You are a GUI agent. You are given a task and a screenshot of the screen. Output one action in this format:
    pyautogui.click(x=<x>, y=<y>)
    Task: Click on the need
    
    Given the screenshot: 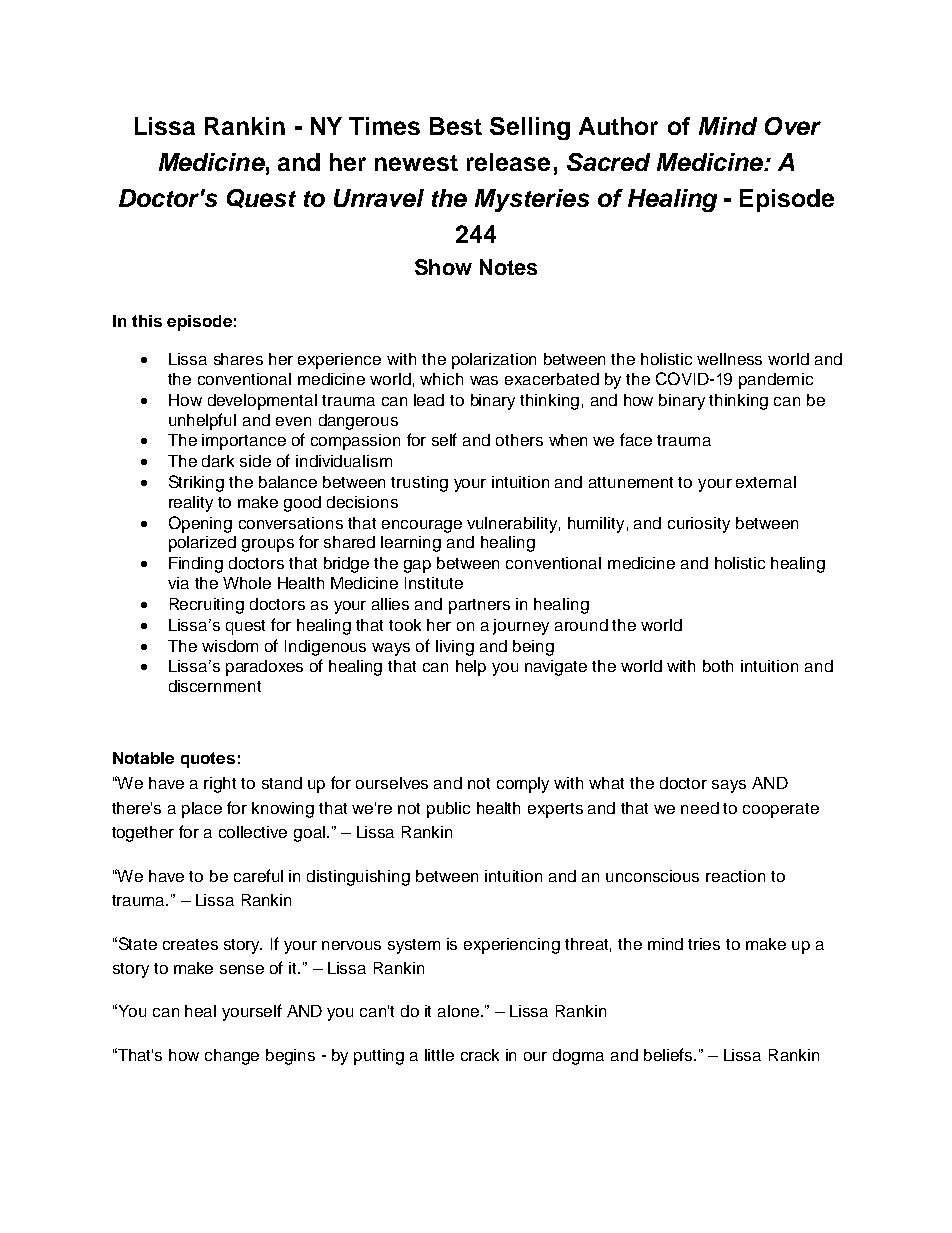 What is the action you would take?
    pyautogui.click(x=700, y=808)
